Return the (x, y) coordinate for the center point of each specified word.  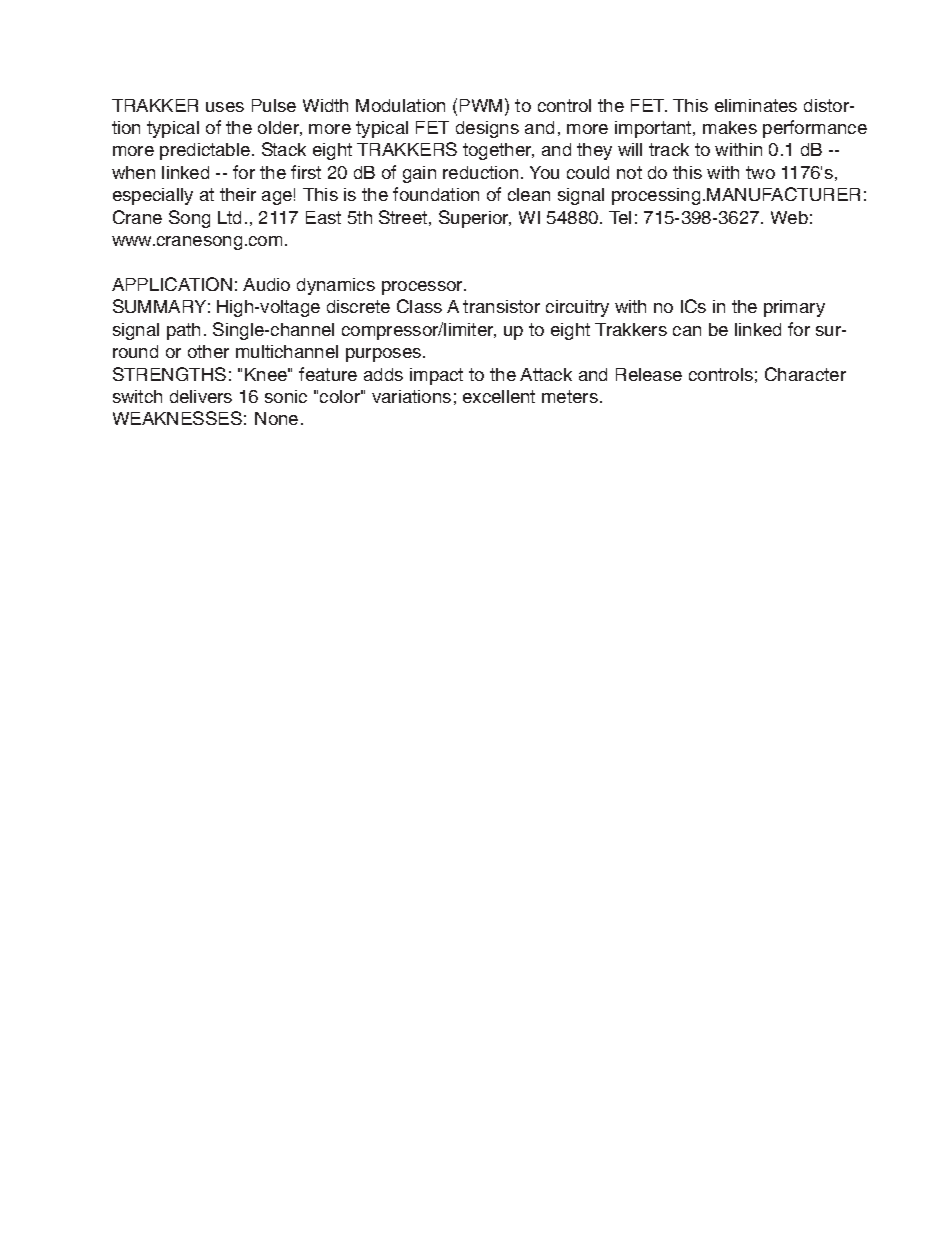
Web (789, 217)
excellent (499, 396)
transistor (501, 306)
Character (805, 374)
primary (794, 308)
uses (225, 107)
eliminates (756, 105)
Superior (475, 219)
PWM (481, 105)
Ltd (229, 217)
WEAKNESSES (177, 418)
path (183, 331)
